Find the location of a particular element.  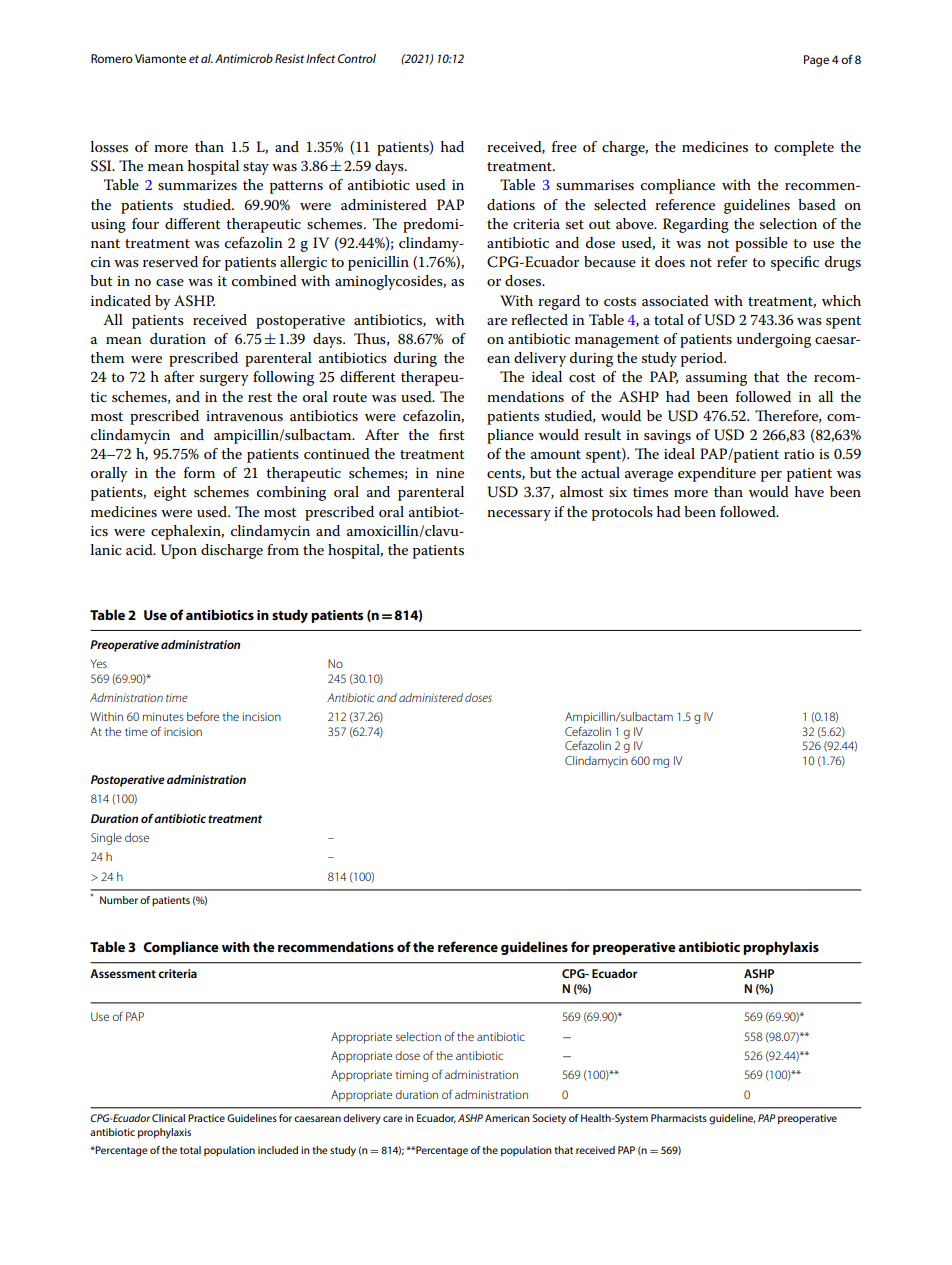

free is located at coordinates (564, 146).
